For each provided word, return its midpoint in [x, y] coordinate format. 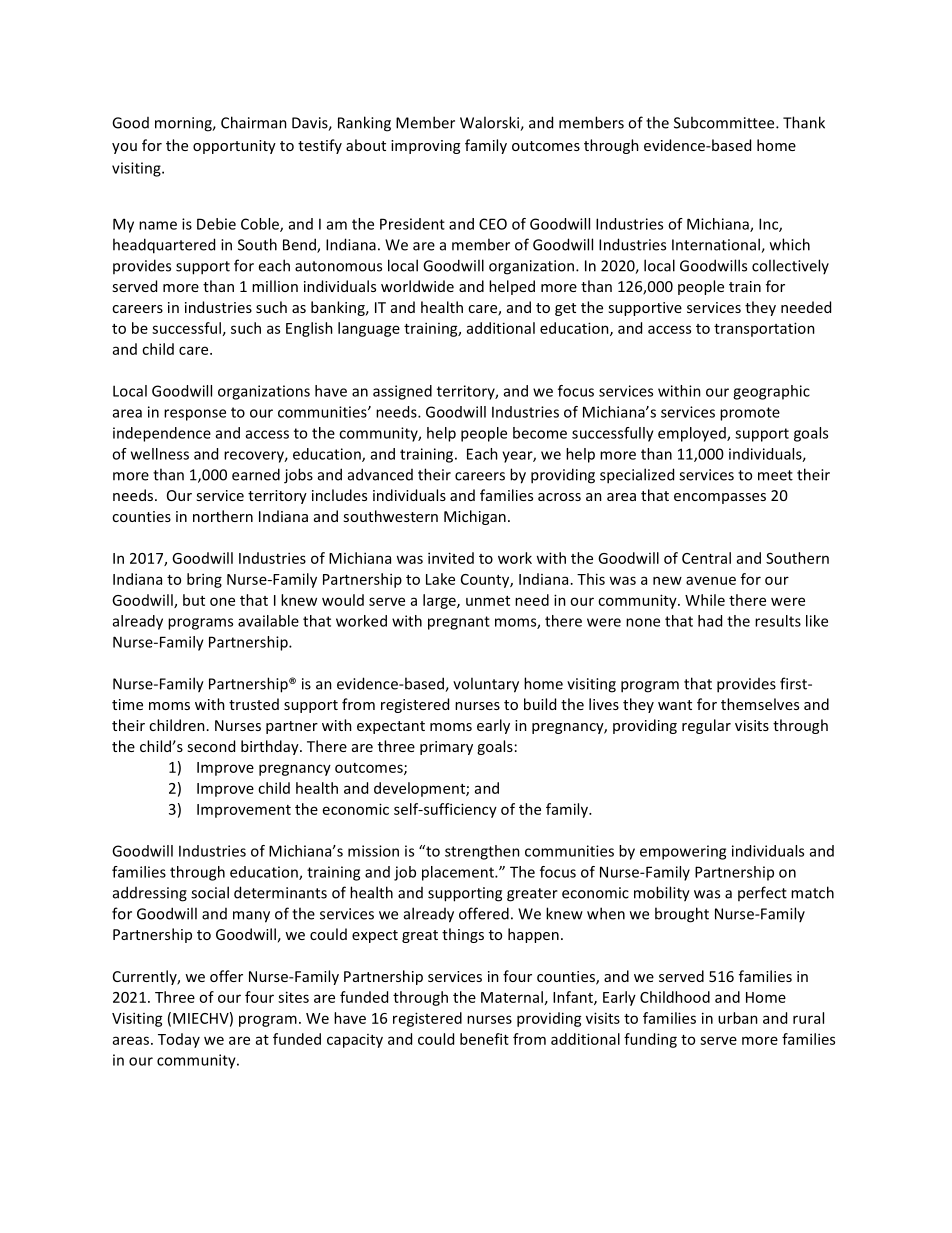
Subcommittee [725, 122]
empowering [683, 852]
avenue [711, 580]
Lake [440, 579]
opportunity [234, 147]
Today [179, 1040]
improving [425, 147]
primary [446, 748]
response [195, 415]
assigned [402, 392]
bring [204, 580]
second [211, 746]
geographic [771, 392]
